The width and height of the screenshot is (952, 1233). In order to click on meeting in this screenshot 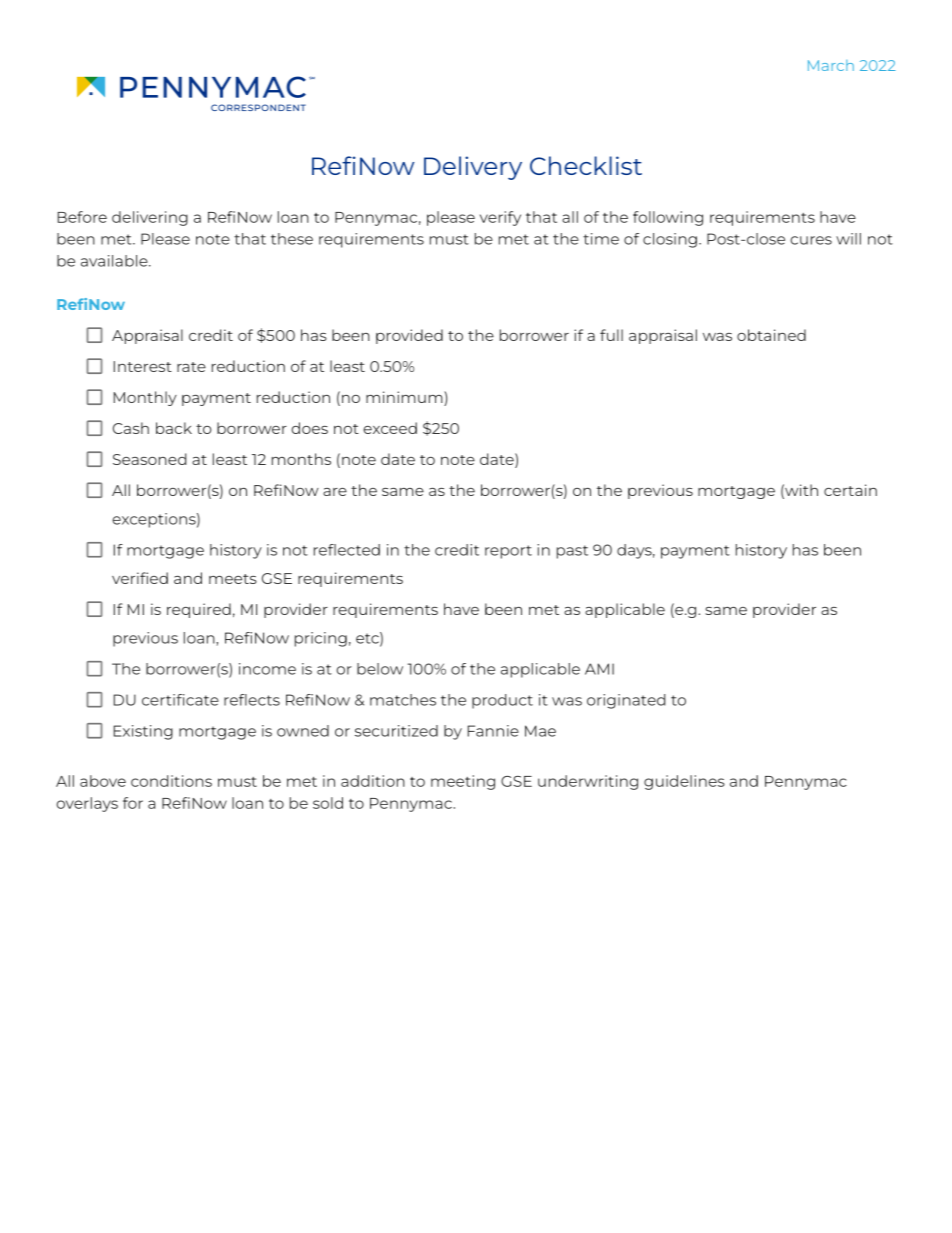, I will do `click(463, 782)`.
